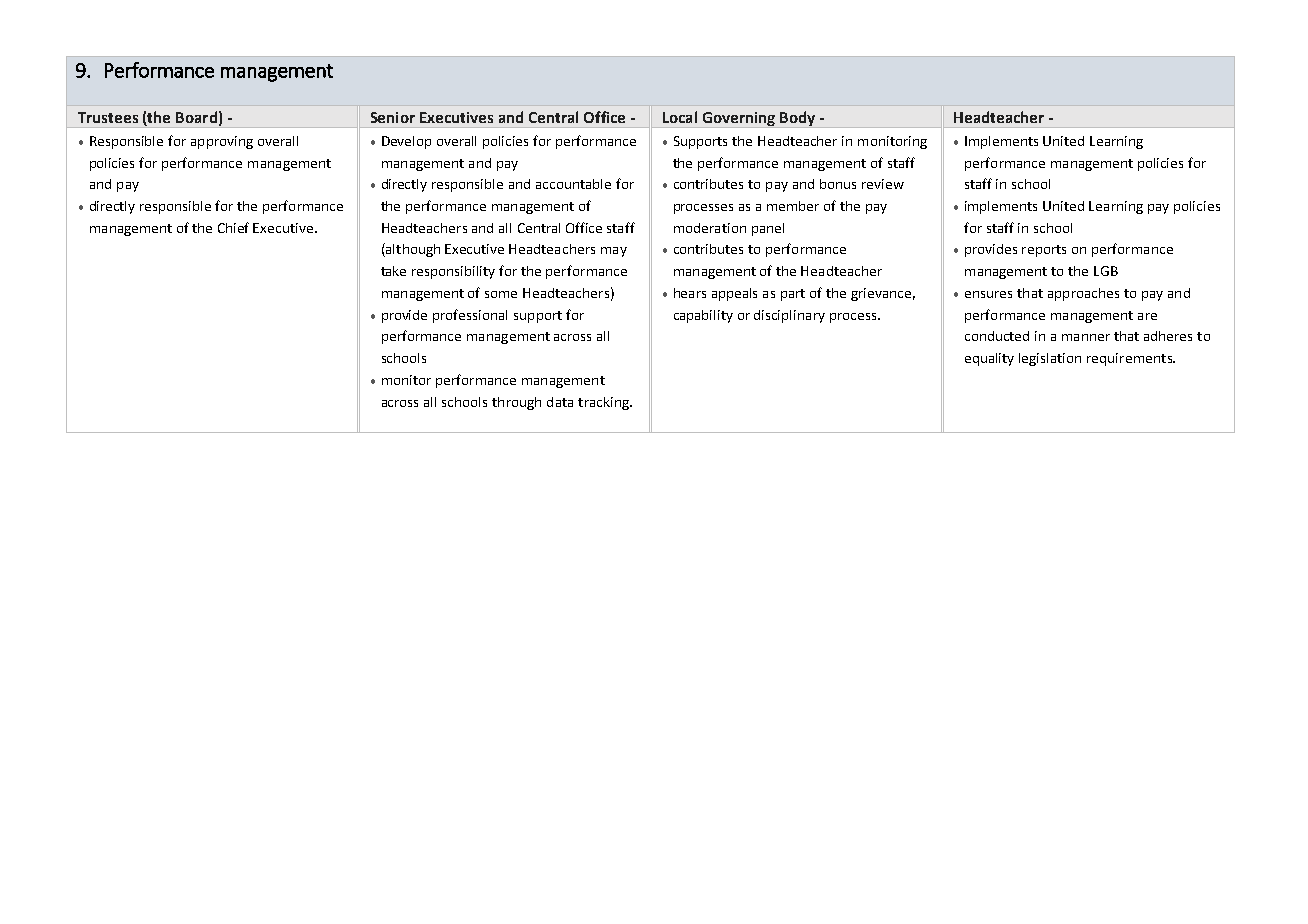 This document has width=1308, height=924. Describe the element at coordinates (573, 184) in the document. I see `accountable` at that location.
